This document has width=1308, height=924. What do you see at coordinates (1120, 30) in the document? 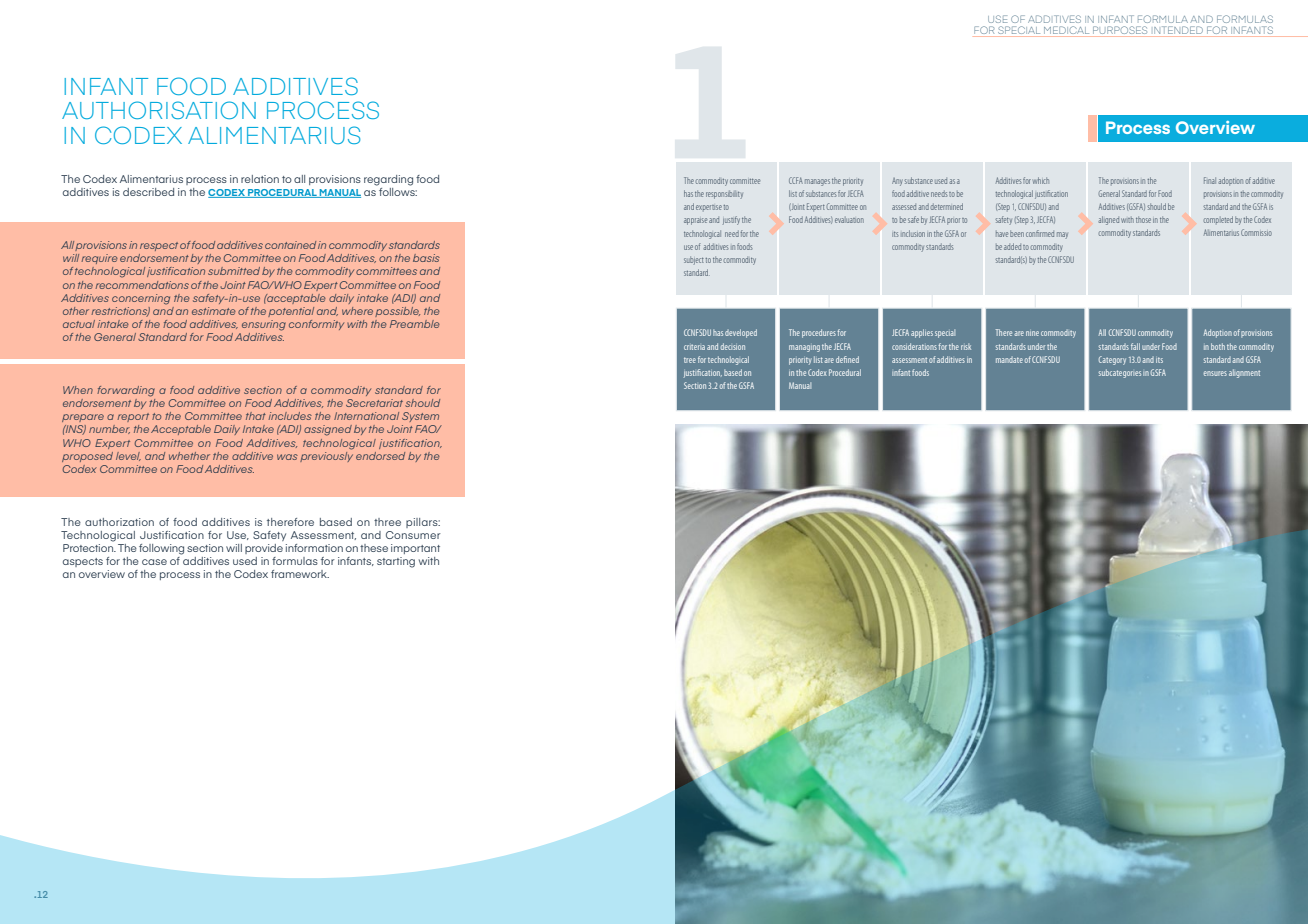
I see `PURPOSES` at bounding box center [1120, 30].
